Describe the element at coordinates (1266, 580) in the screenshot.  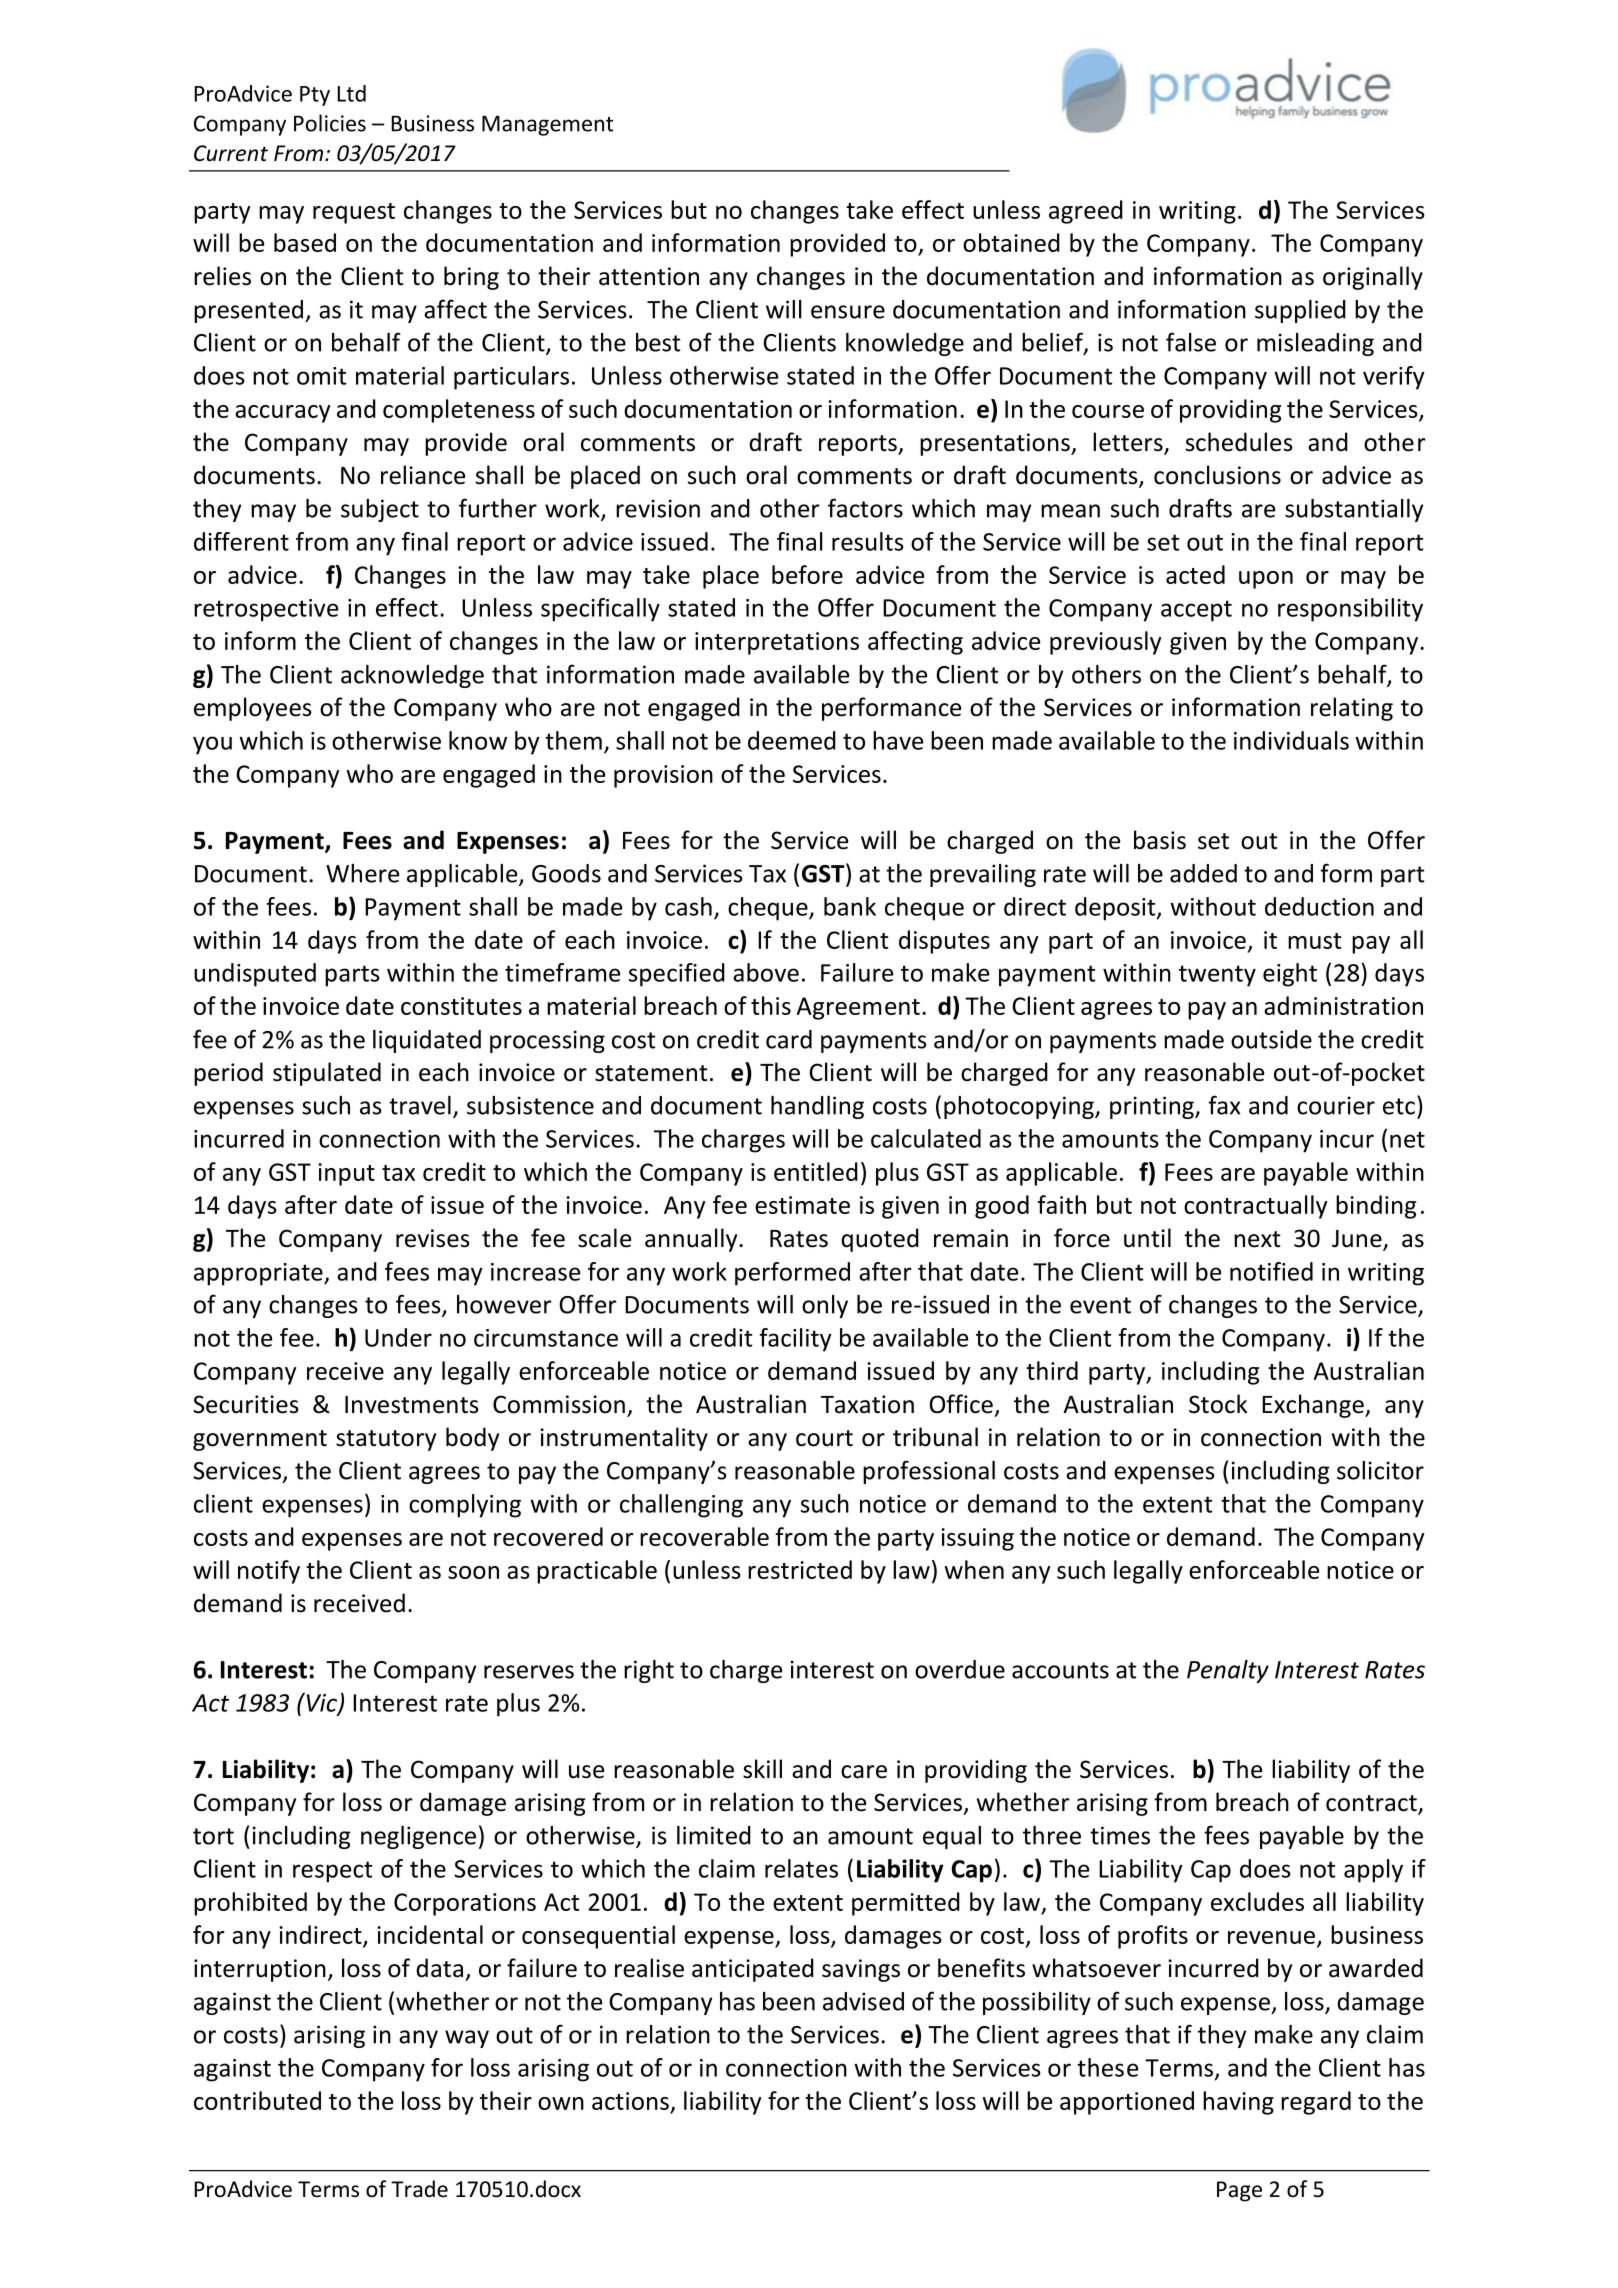
I see `upon` at that location.
